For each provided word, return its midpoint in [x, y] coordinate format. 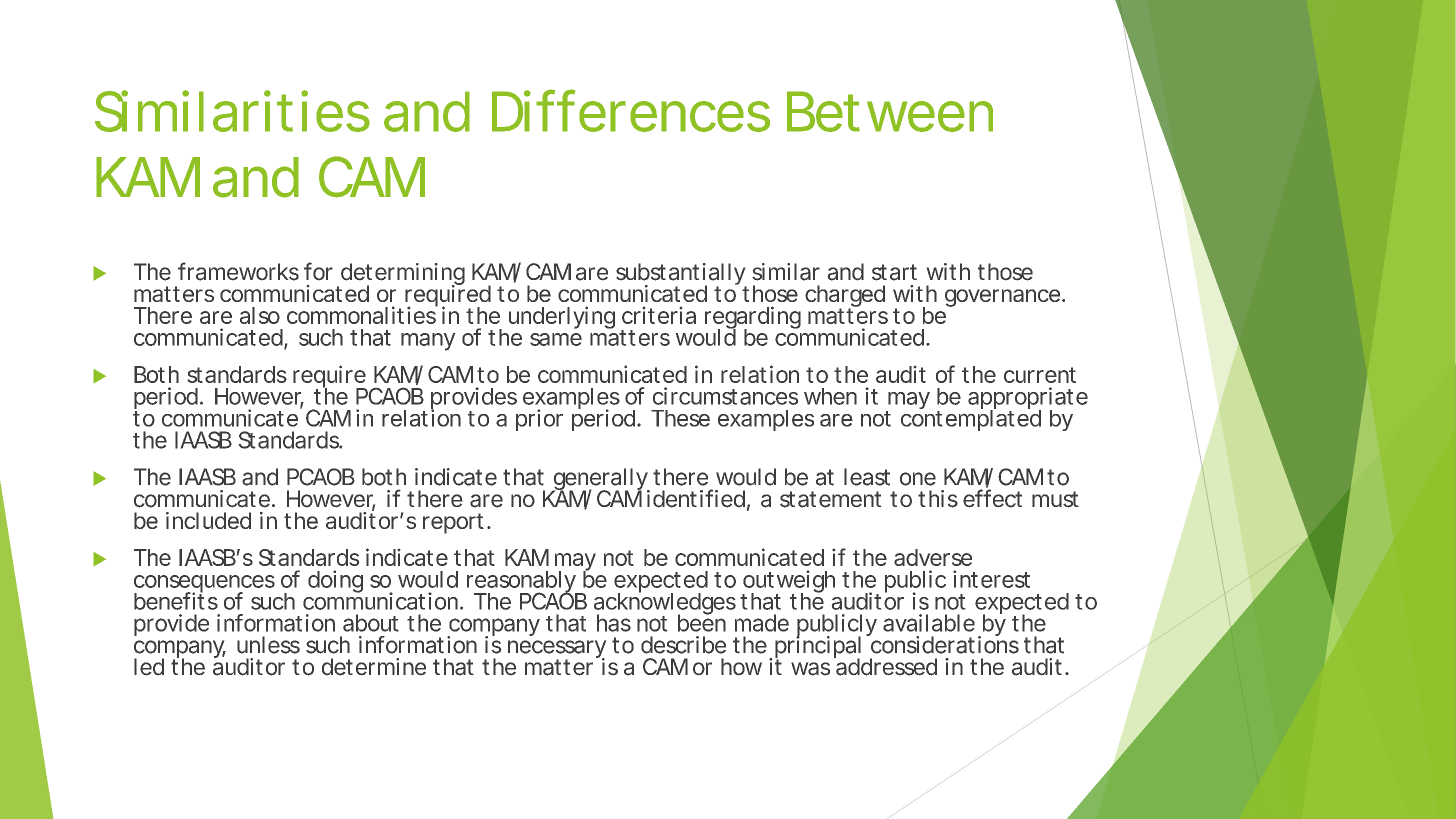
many [428, 342]
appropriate [1028, 399]
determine [374, 667]
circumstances [725, 396]
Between [890, 111]
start [894, 272]
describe [683, 645]
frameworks [238, 271]
